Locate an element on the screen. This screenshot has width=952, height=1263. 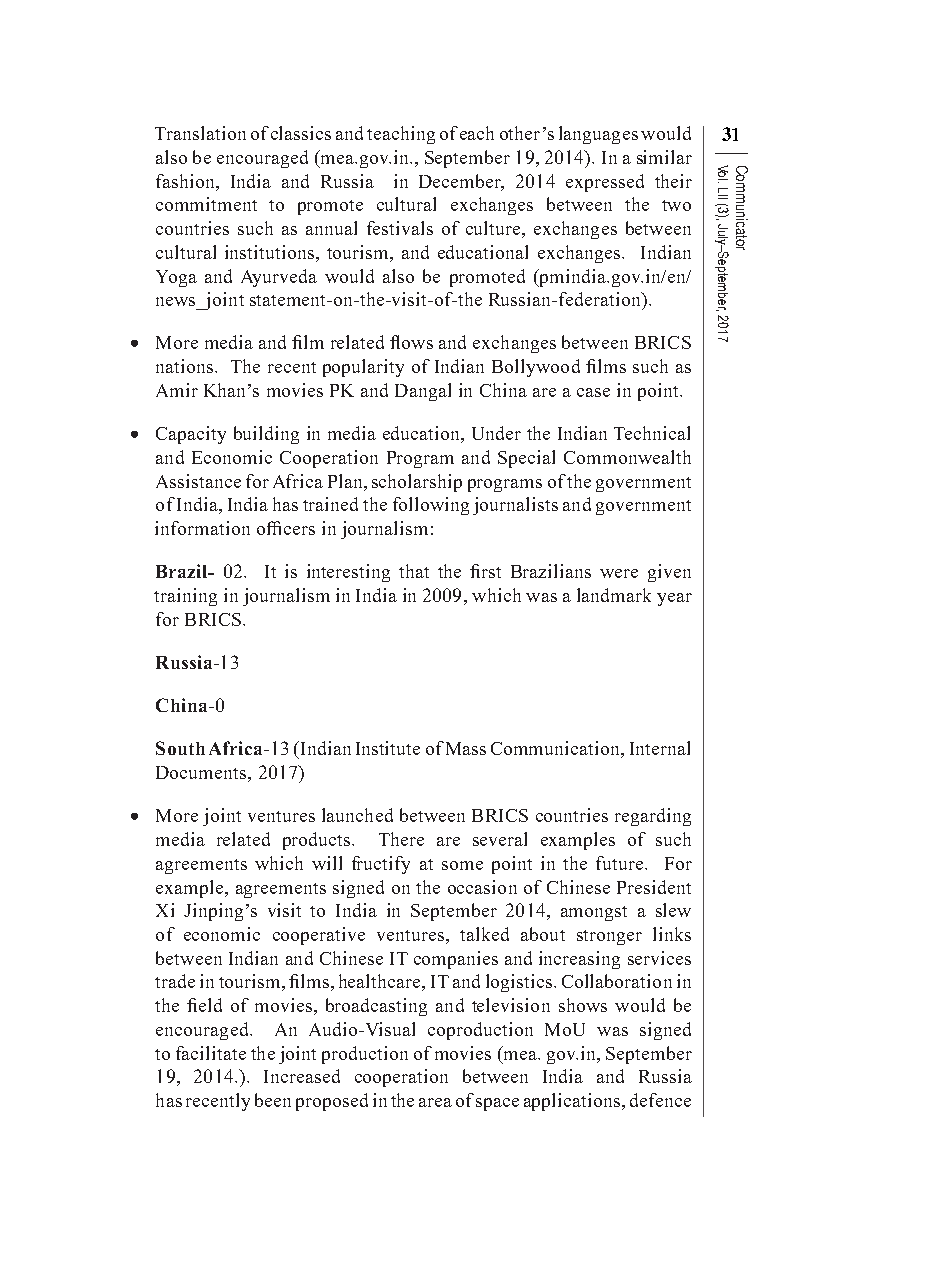
expressed is located at coordinates (605, 183).
